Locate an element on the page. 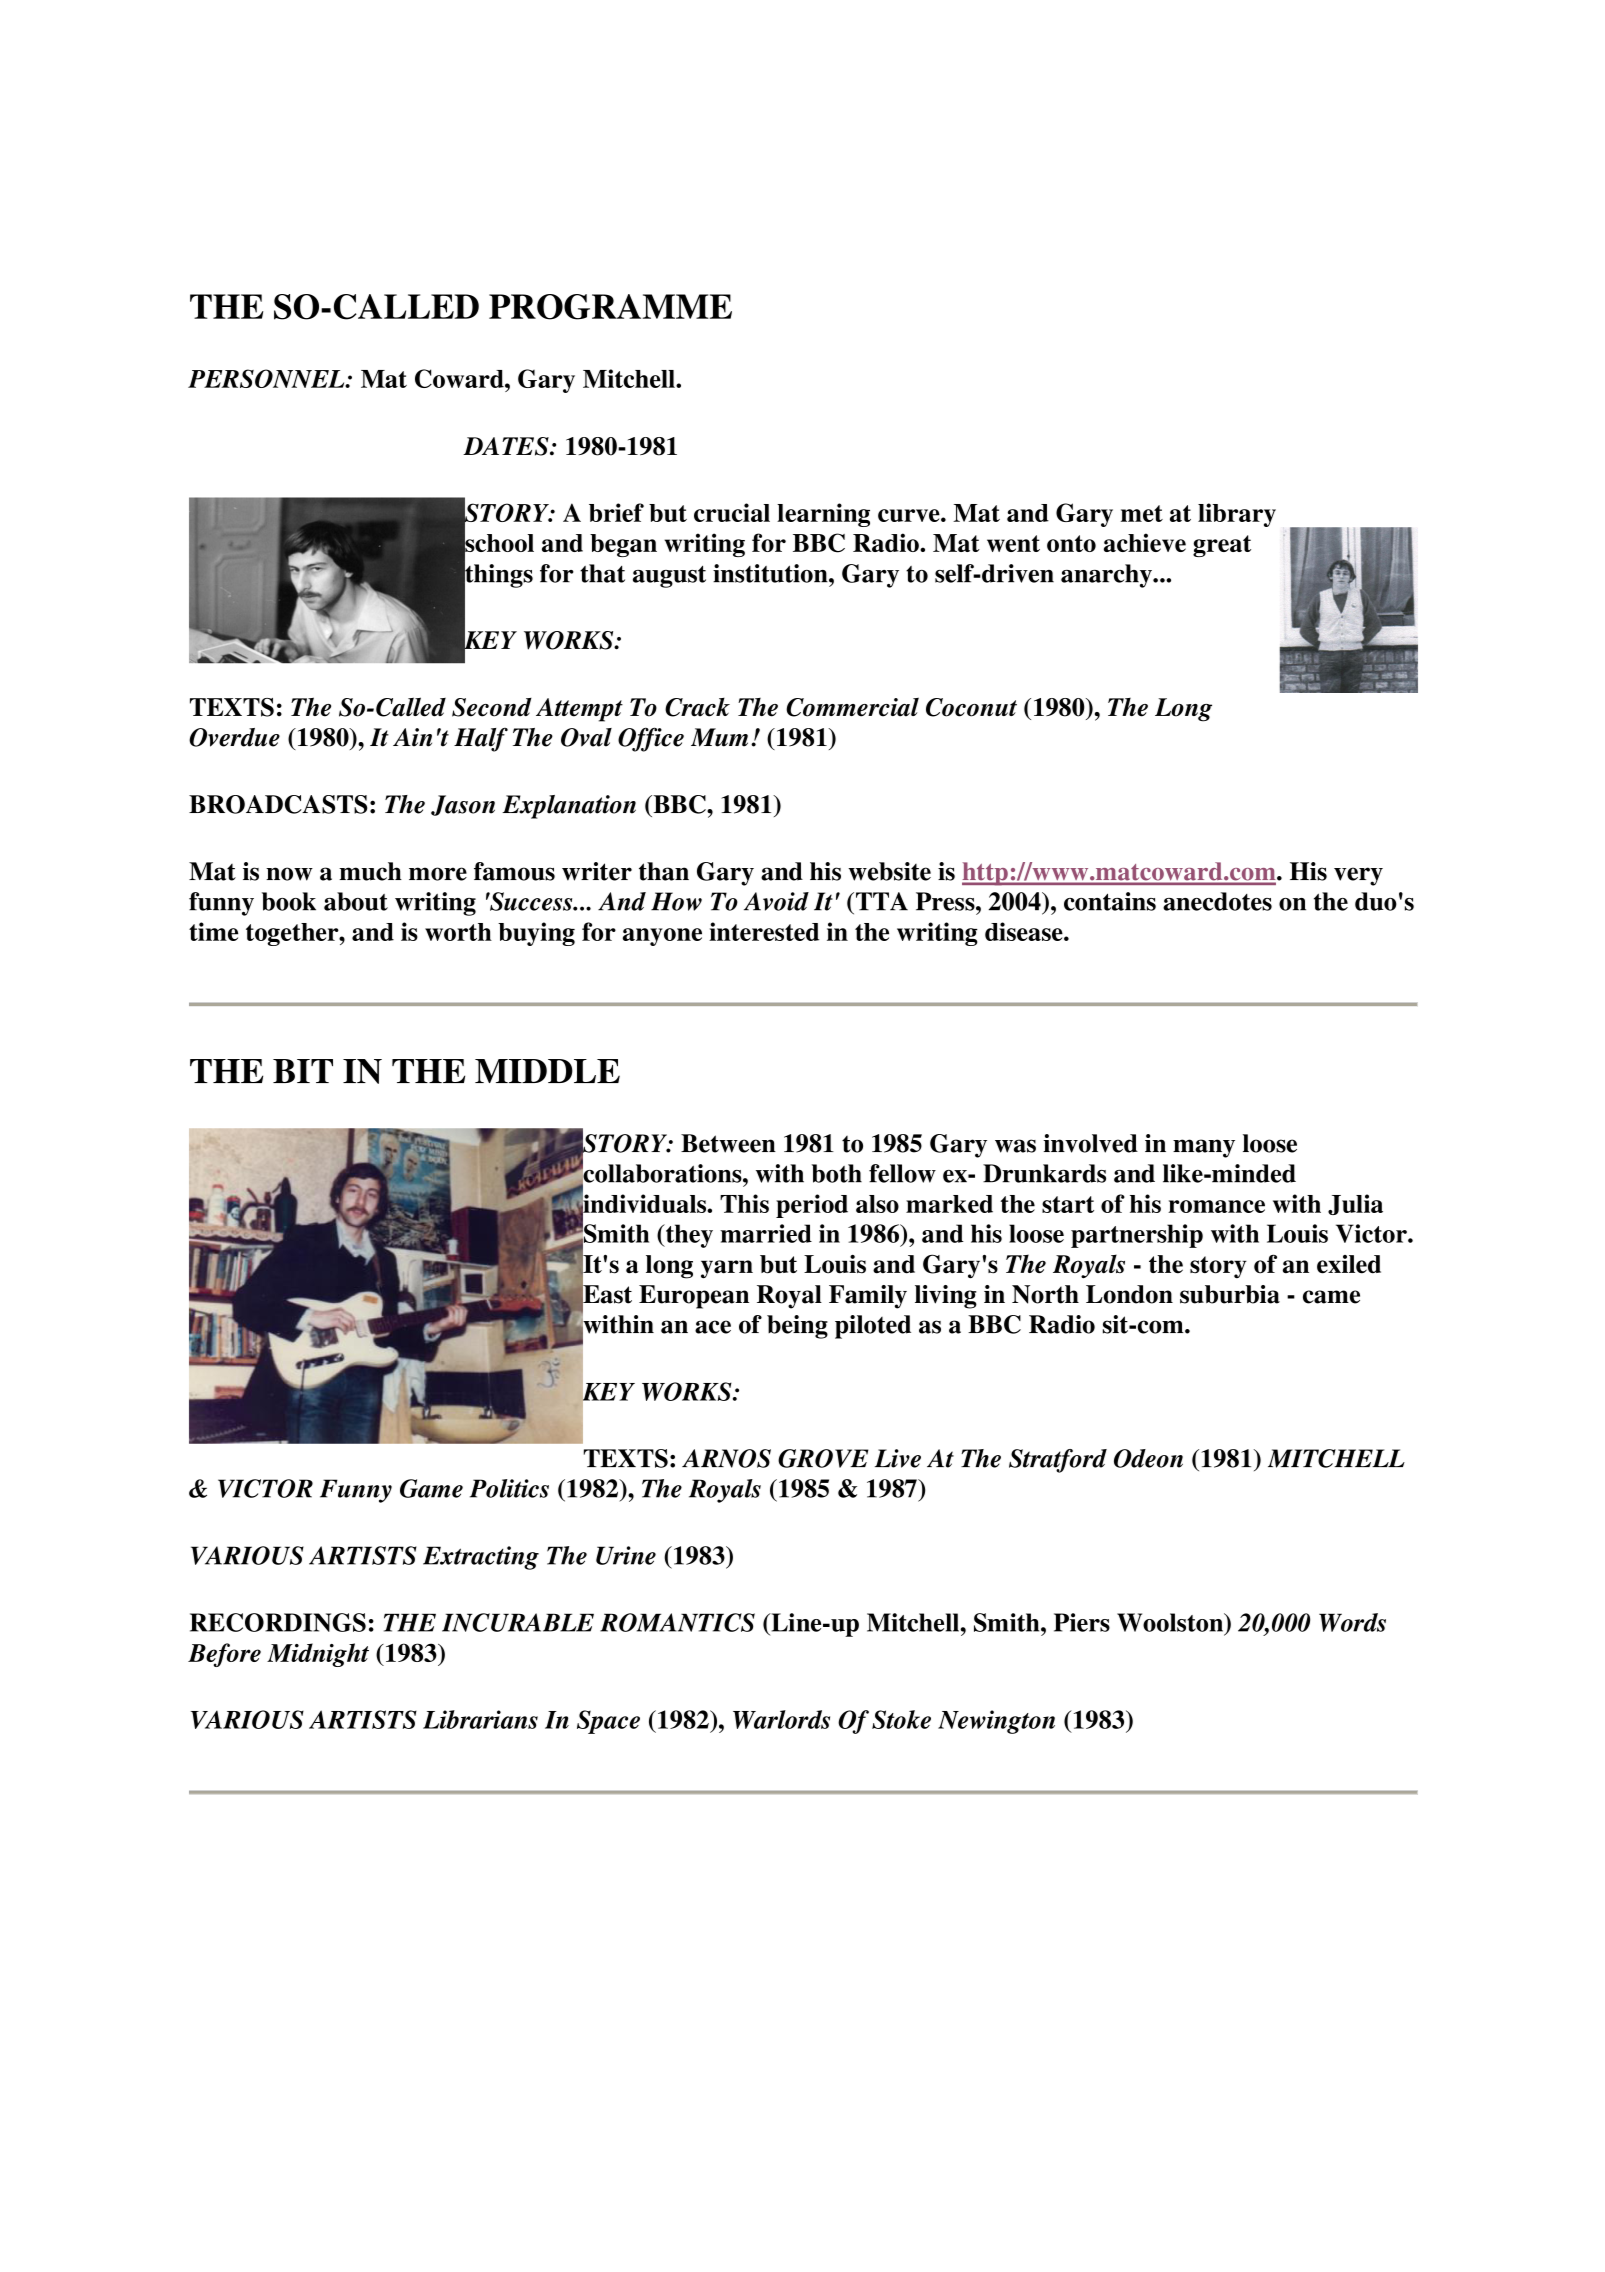  DATES is located at coordinates (507, 446).
